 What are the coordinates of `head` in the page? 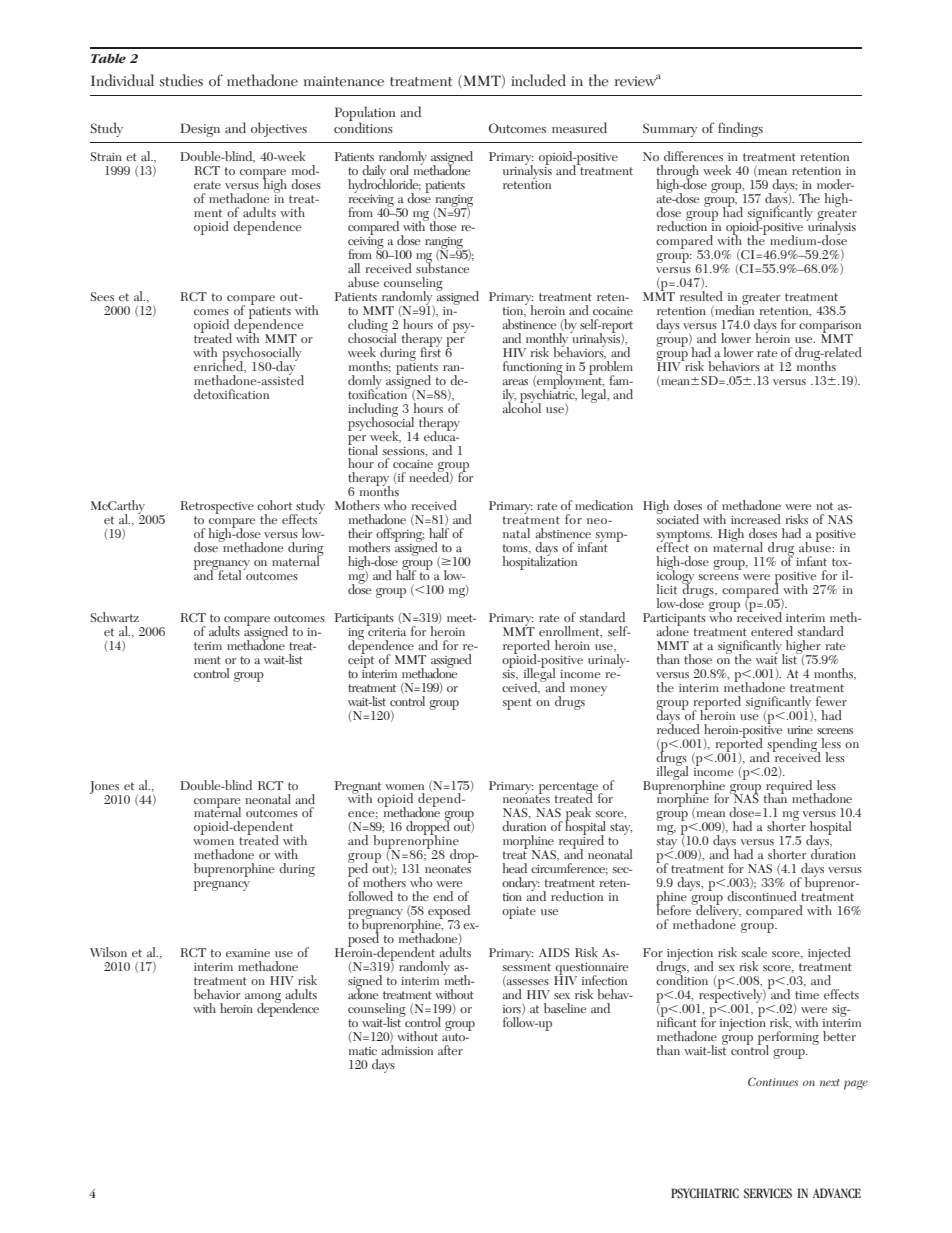 It's located at (514, 868).
